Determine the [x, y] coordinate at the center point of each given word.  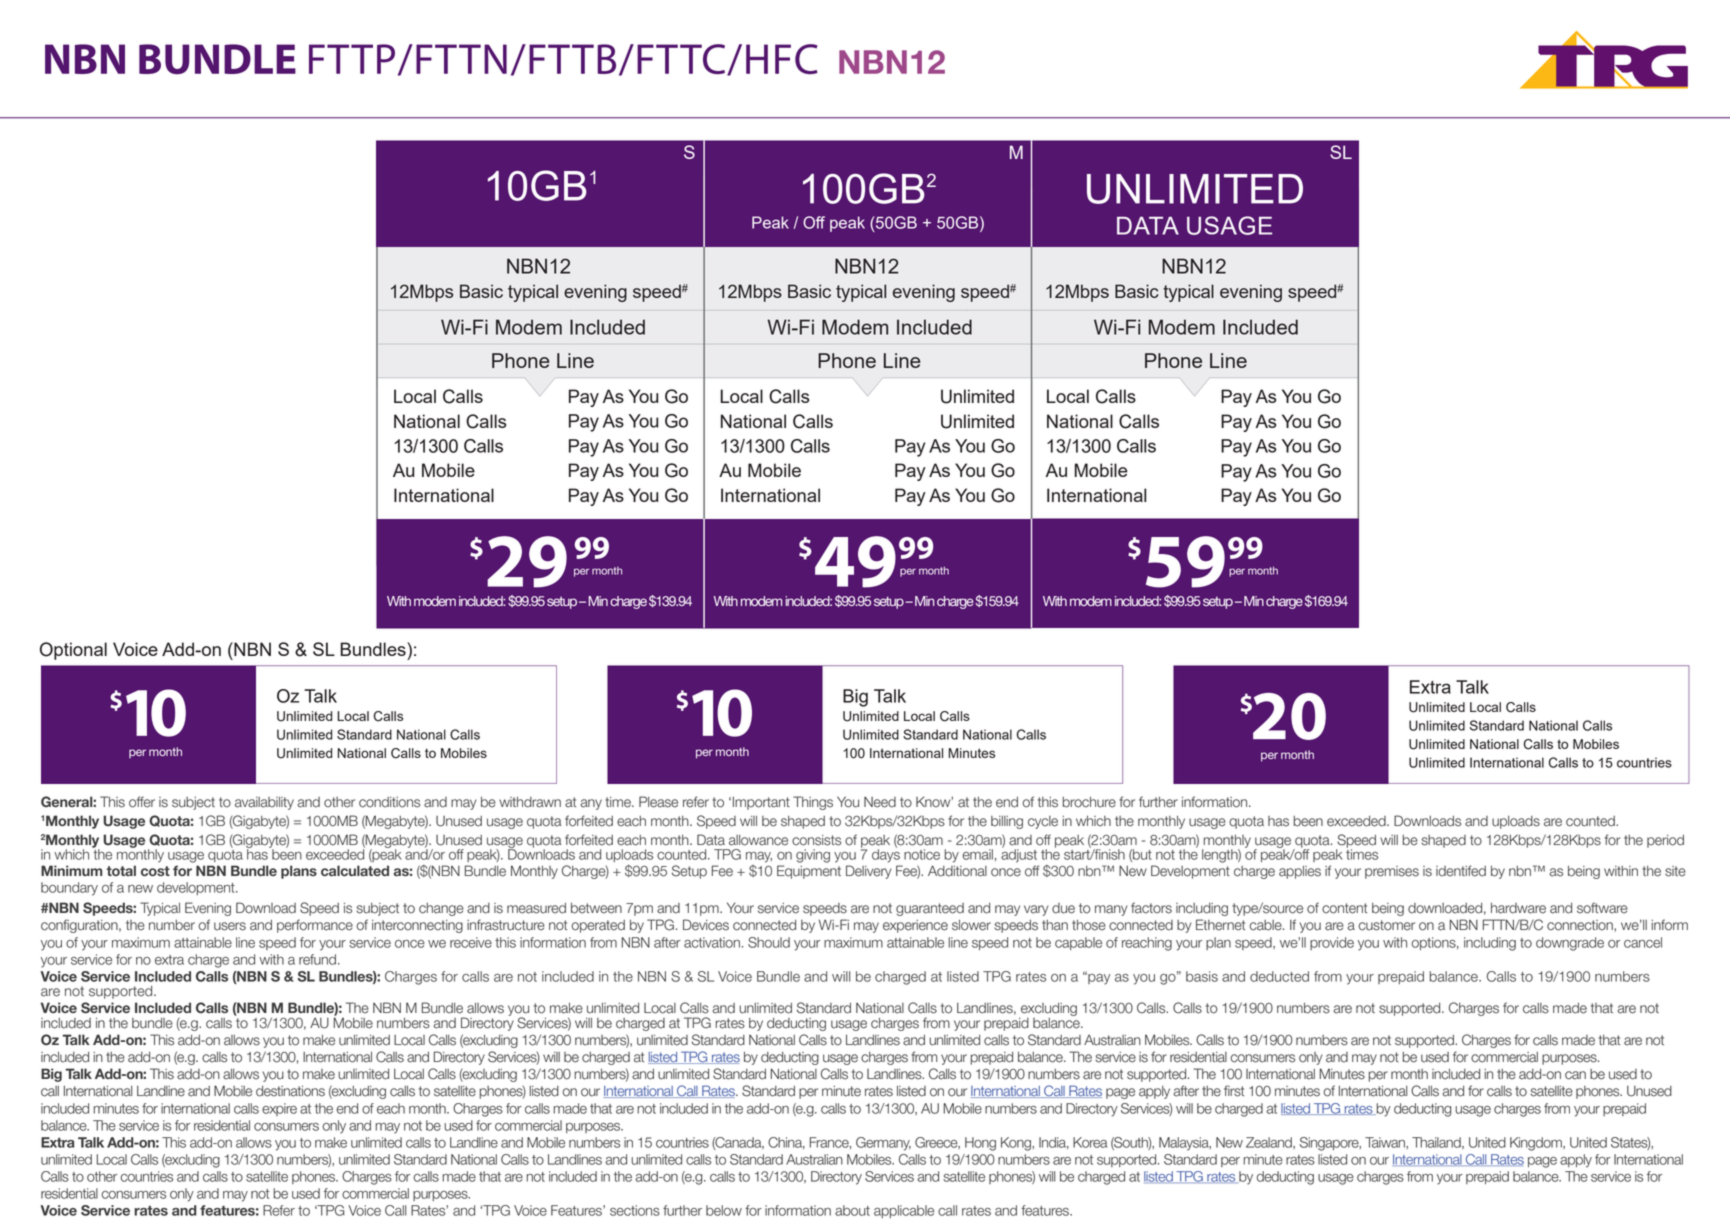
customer [1386, 925]
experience [915, 926]
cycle [1043, 822]
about [852, 1210]
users [230, 926]
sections [635, 1210]
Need [880, 802]
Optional [73, 651]
